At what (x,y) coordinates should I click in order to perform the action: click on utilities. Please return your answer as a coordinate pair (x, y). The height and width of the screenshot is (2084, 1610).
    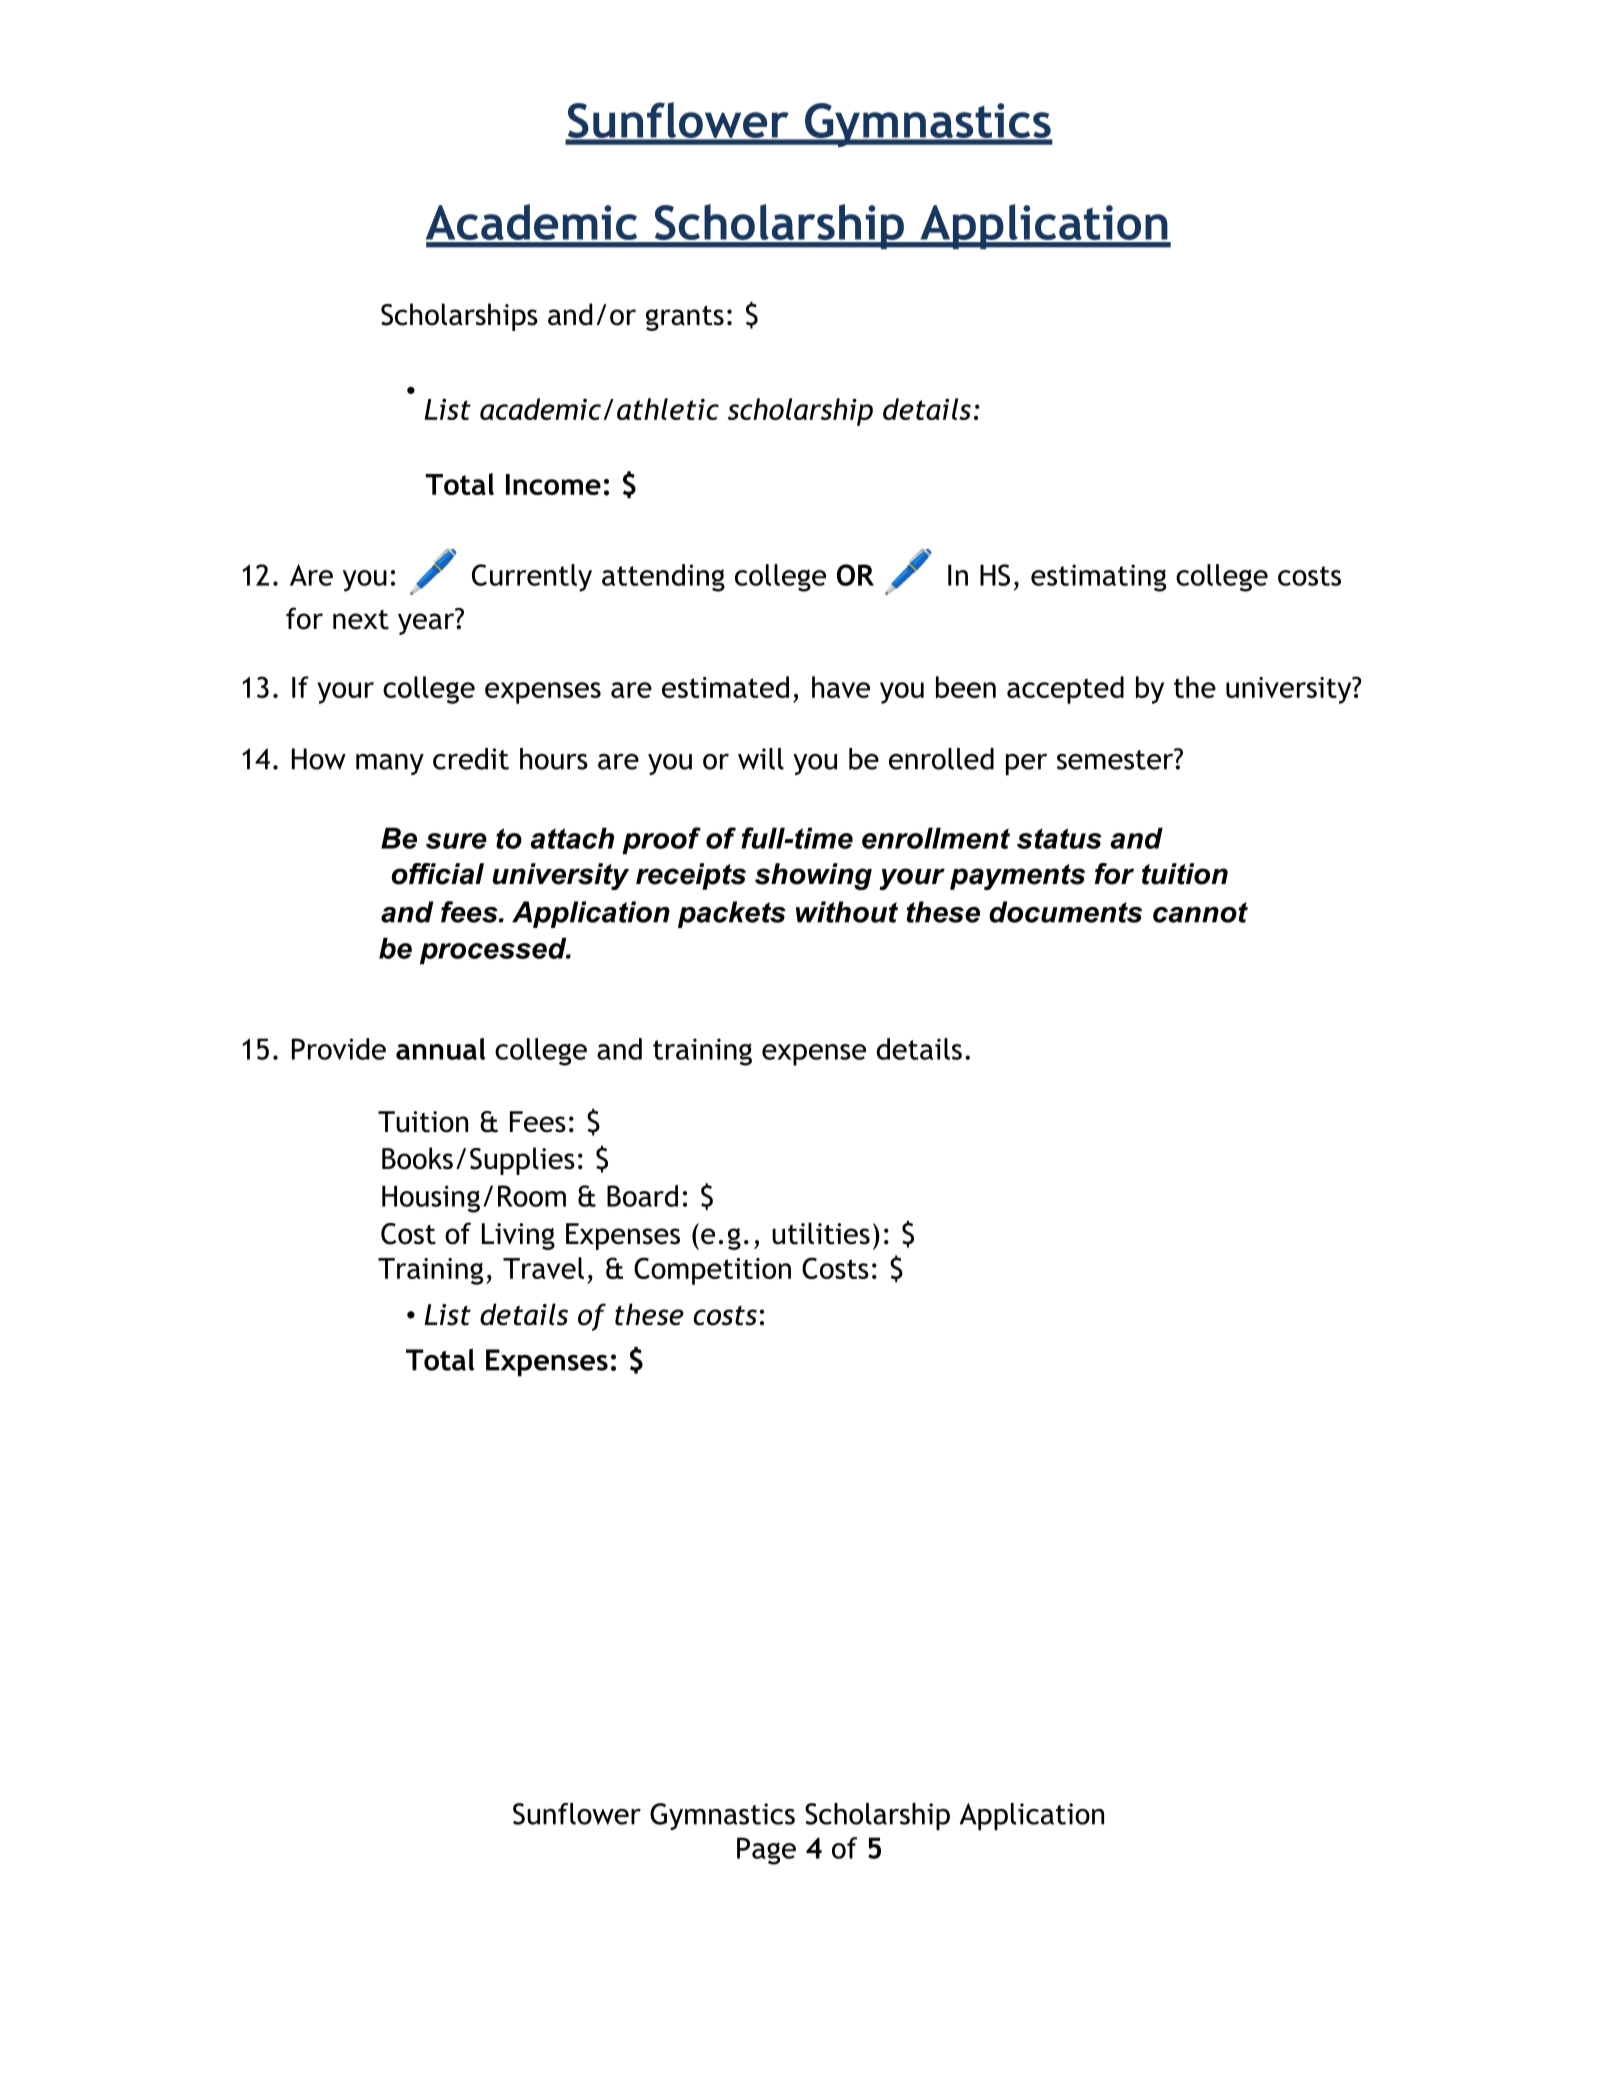
    Looking at the image, I should click on (821, 1233).
